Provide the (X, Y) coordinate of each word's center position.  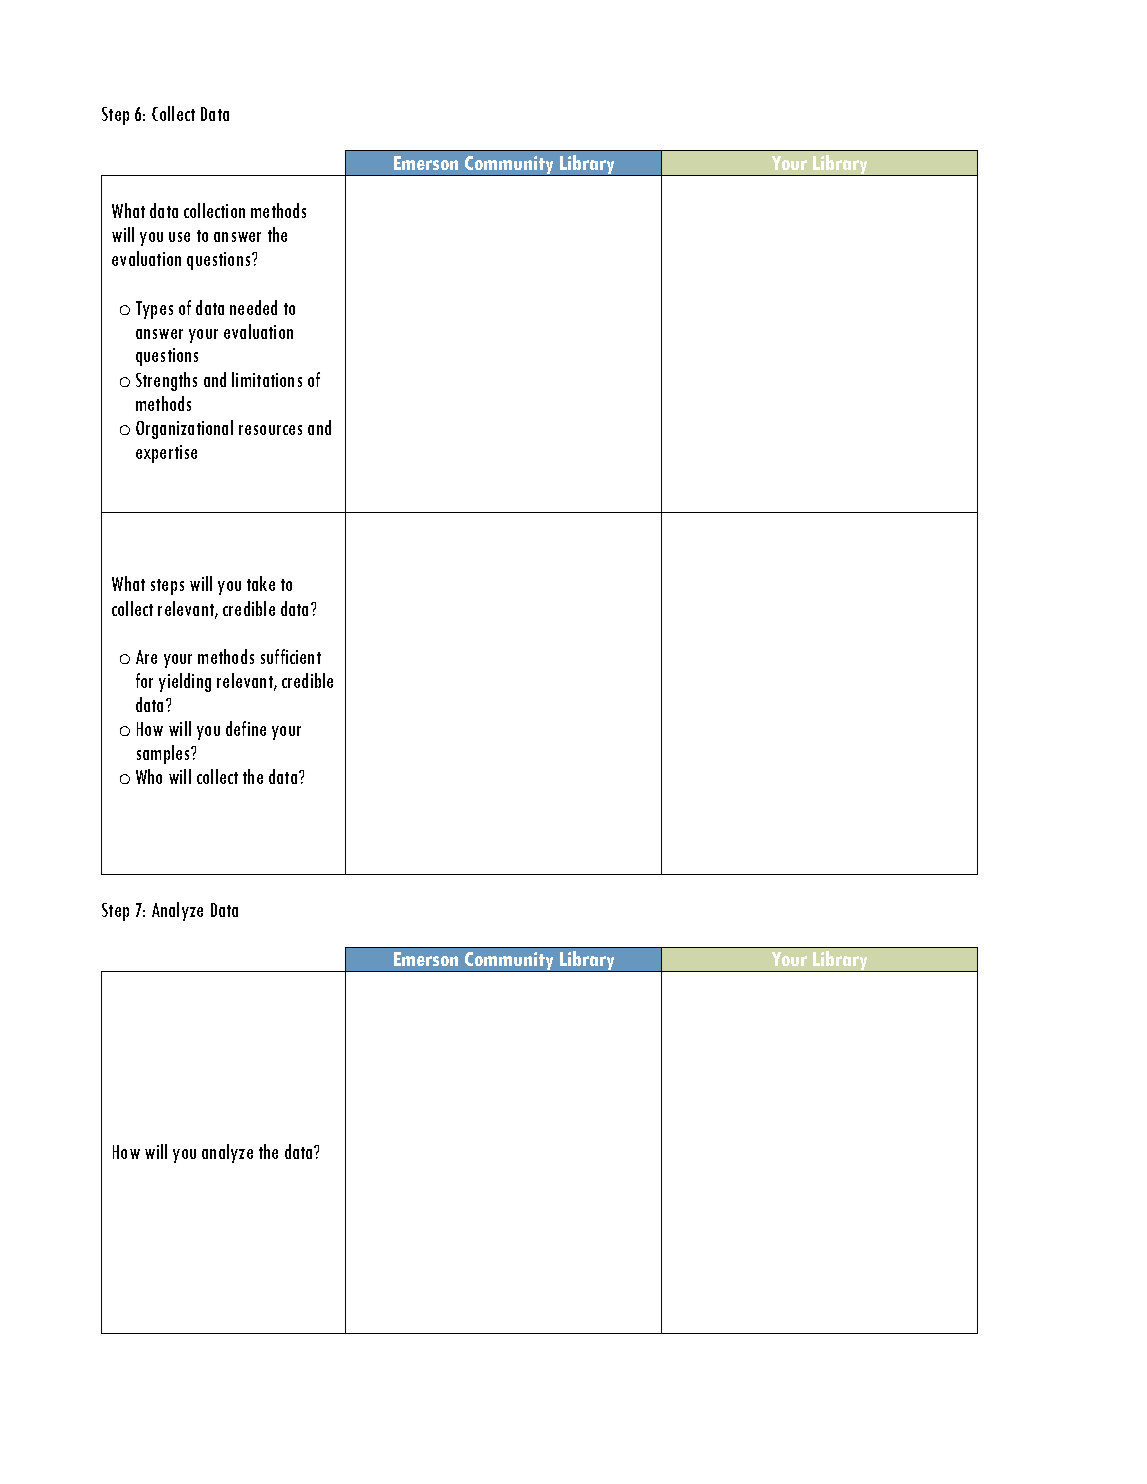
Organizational (184, 429)
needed (253, 307)
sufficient (291, 656)
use (179, 237)
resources (270, 430)
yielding (185, 682)
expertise (166, 454)
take (261, 583)
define (246, 728)
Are (146, 657)
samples (164, 754)
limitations (267, 379)
